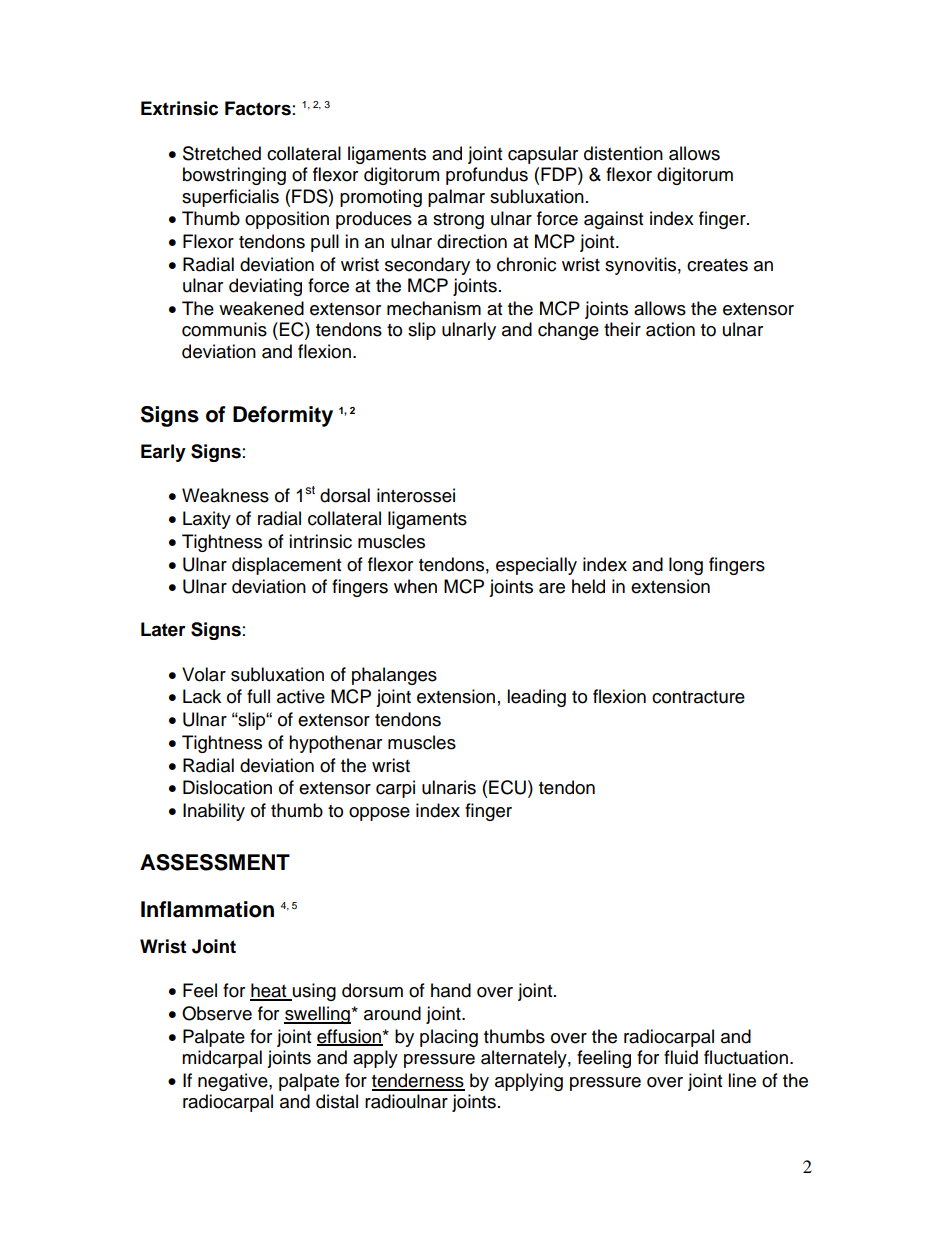 This document has width=952, height=1233. I want to click on negative, so click(234, 1082).
